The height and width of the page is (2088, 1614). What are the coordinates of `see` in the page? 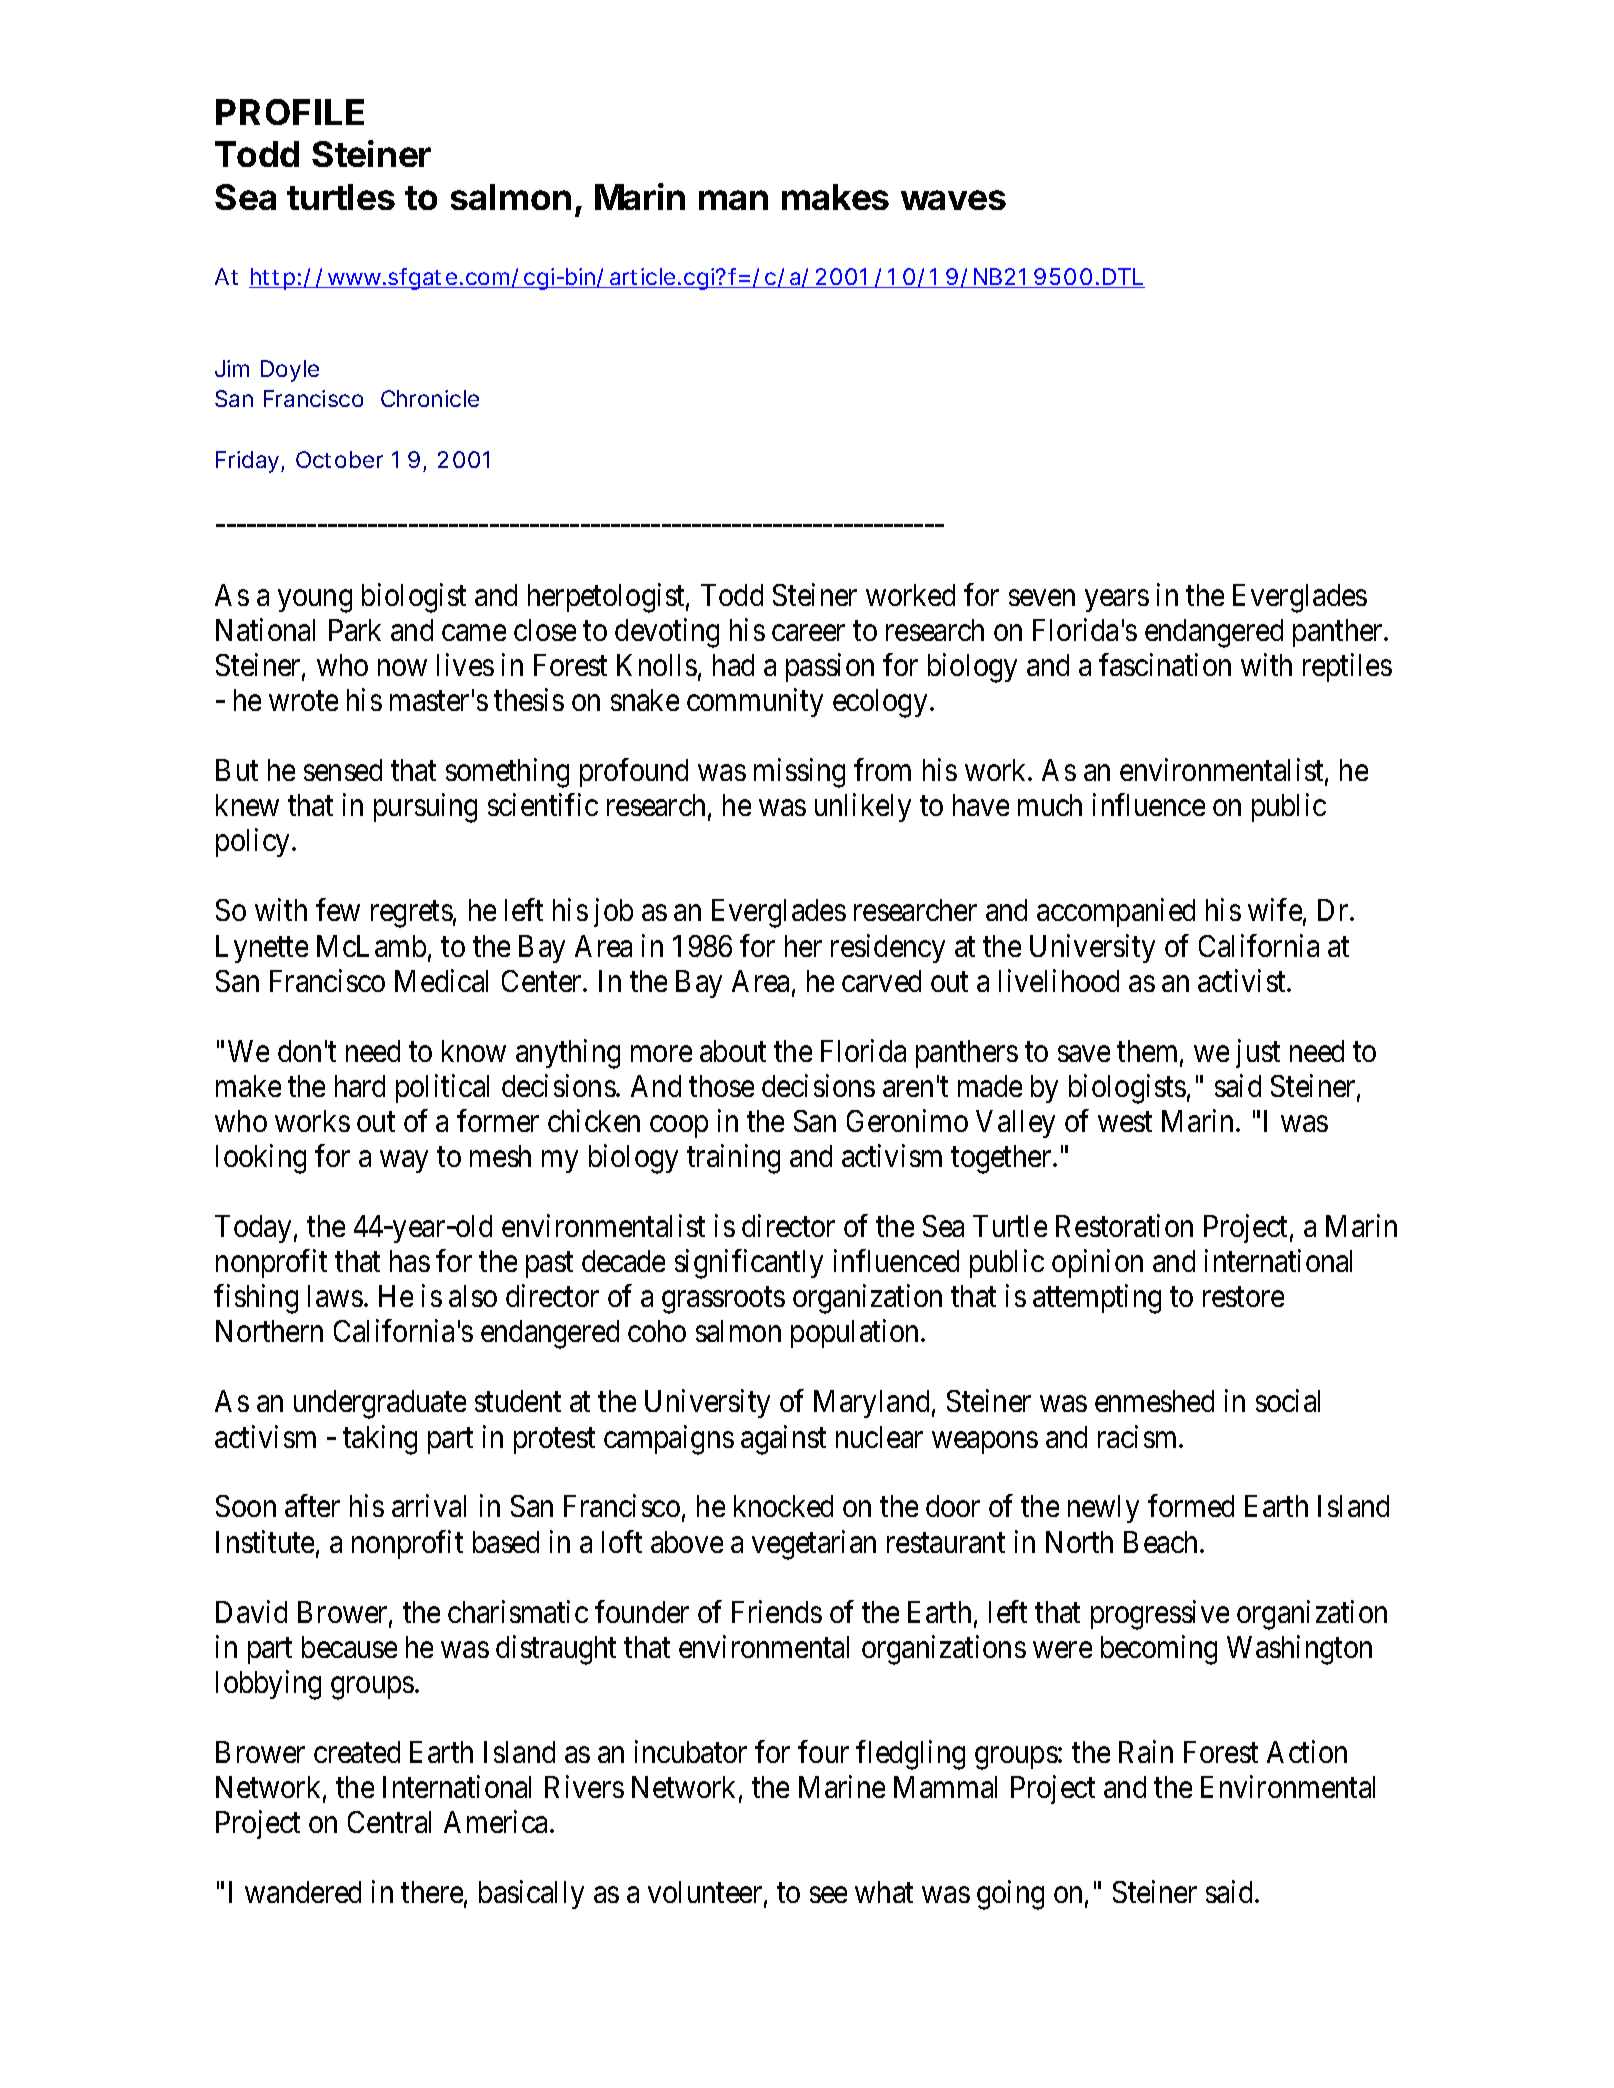 It's located at (828, 1895).
